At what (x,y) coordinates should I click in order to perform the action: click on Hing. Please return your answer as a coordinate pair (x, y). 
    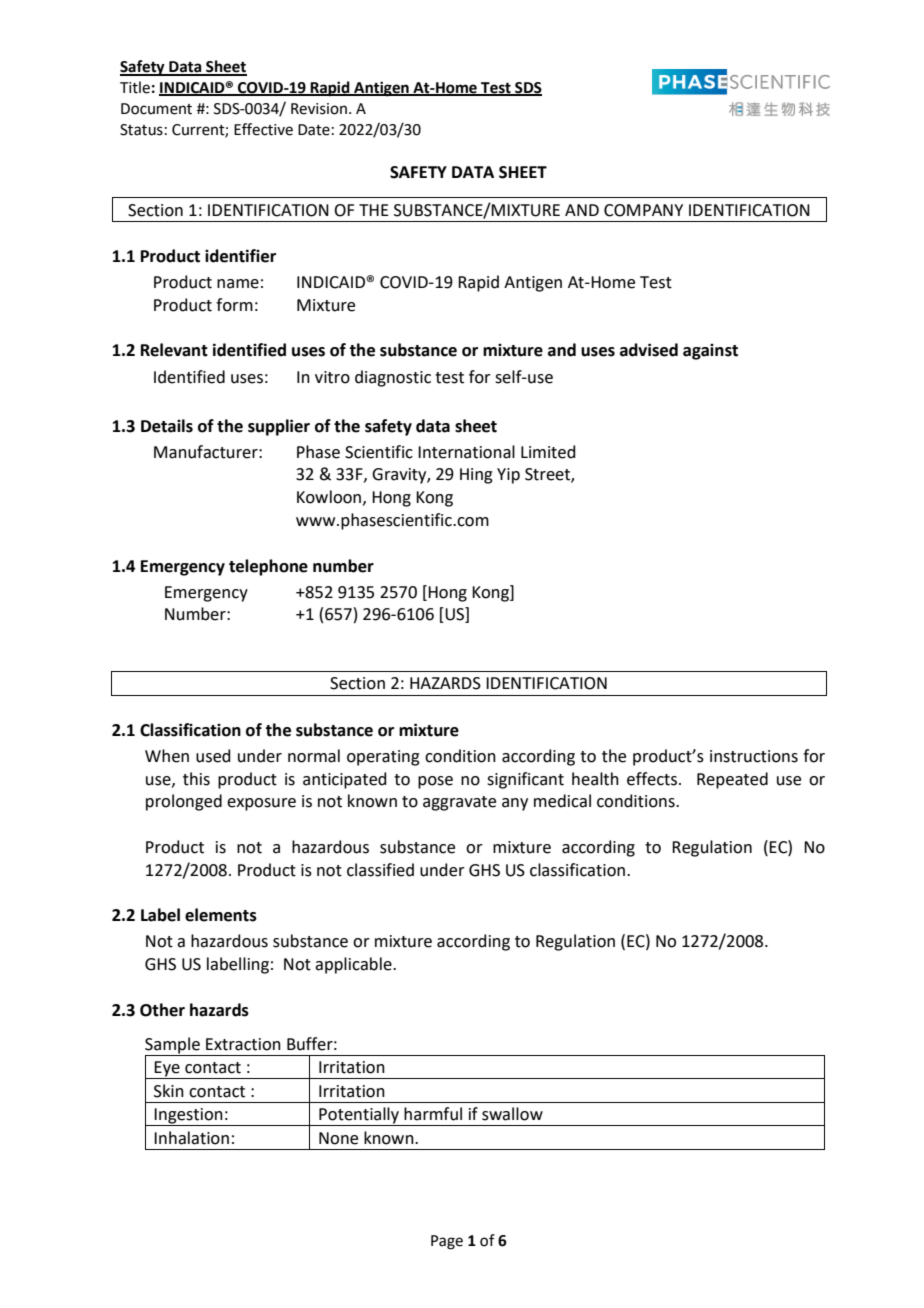
    Looking at the image, I should click on (476, 476).
